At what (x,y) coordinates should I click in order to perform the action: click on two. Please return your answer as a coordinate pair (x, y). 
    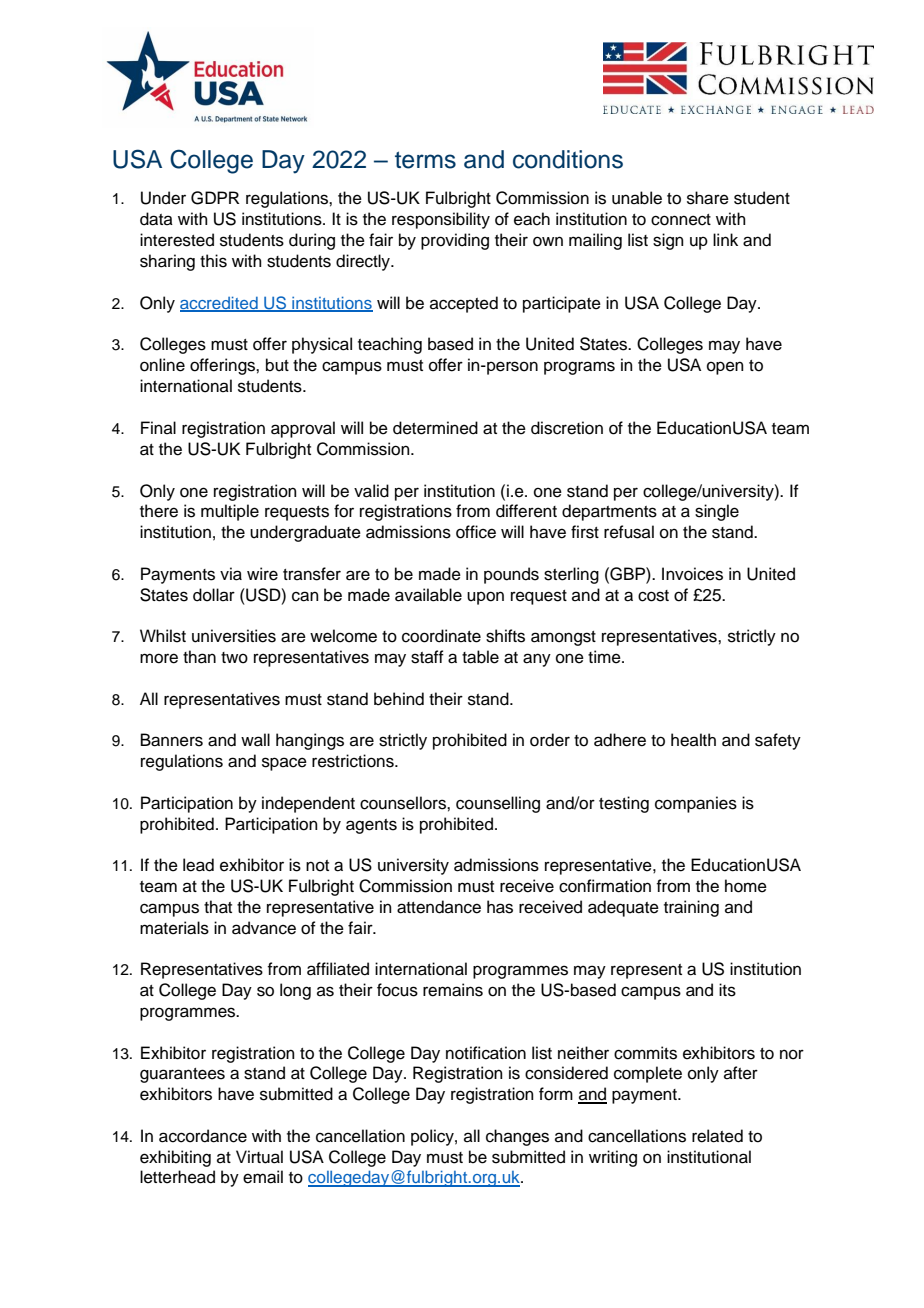
    Looking at the image, I should click on (234, 658).
